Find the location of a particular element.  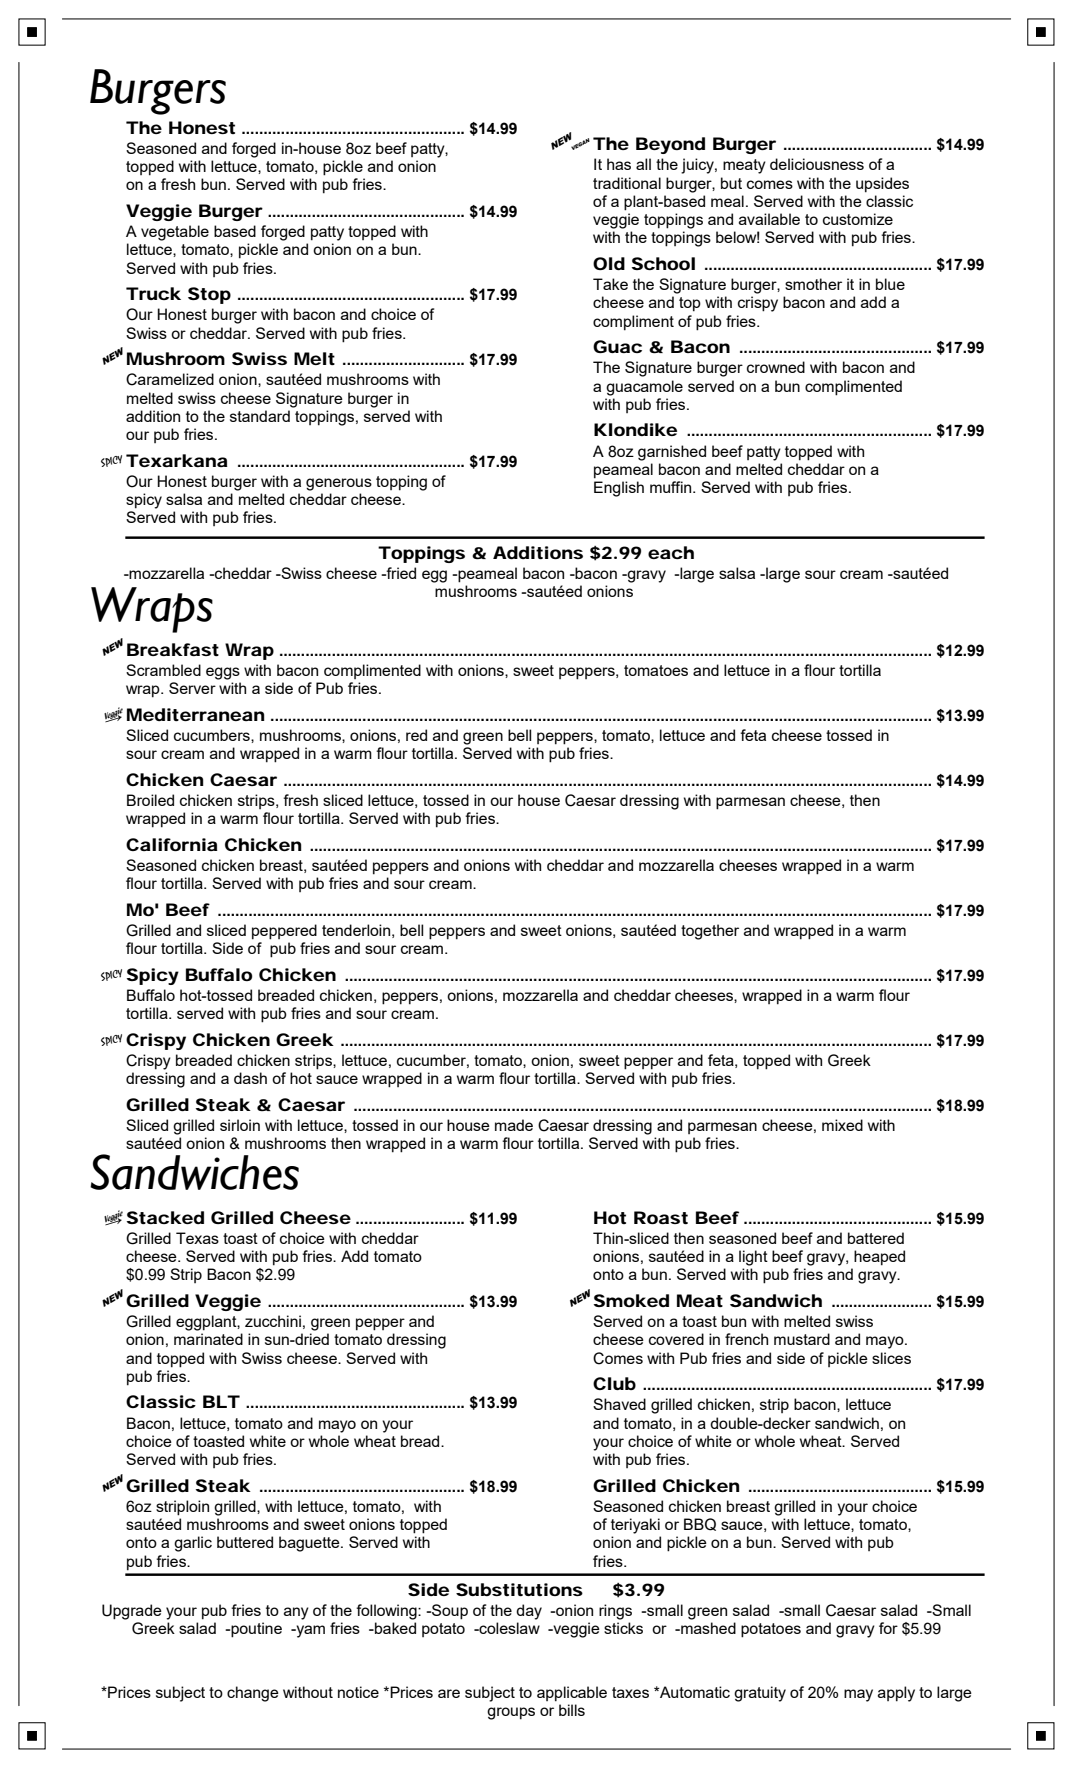

vegetable is located at coordinates (175, 233).
